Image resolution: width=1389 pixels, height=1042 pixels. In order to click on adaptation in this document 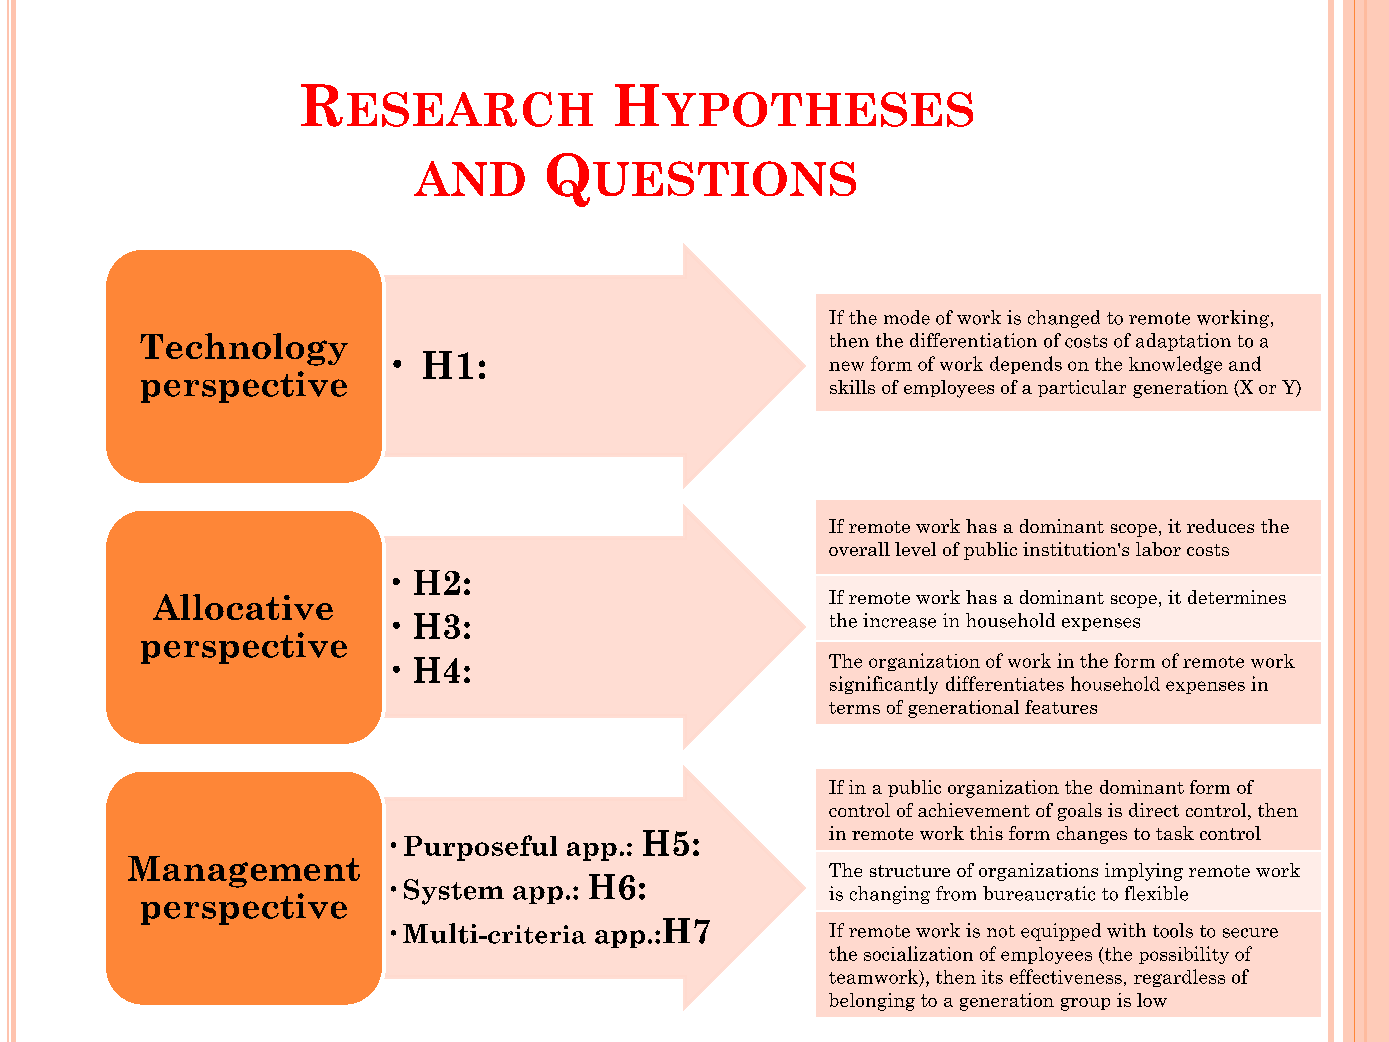, I will do `click(1183, 342)`.
